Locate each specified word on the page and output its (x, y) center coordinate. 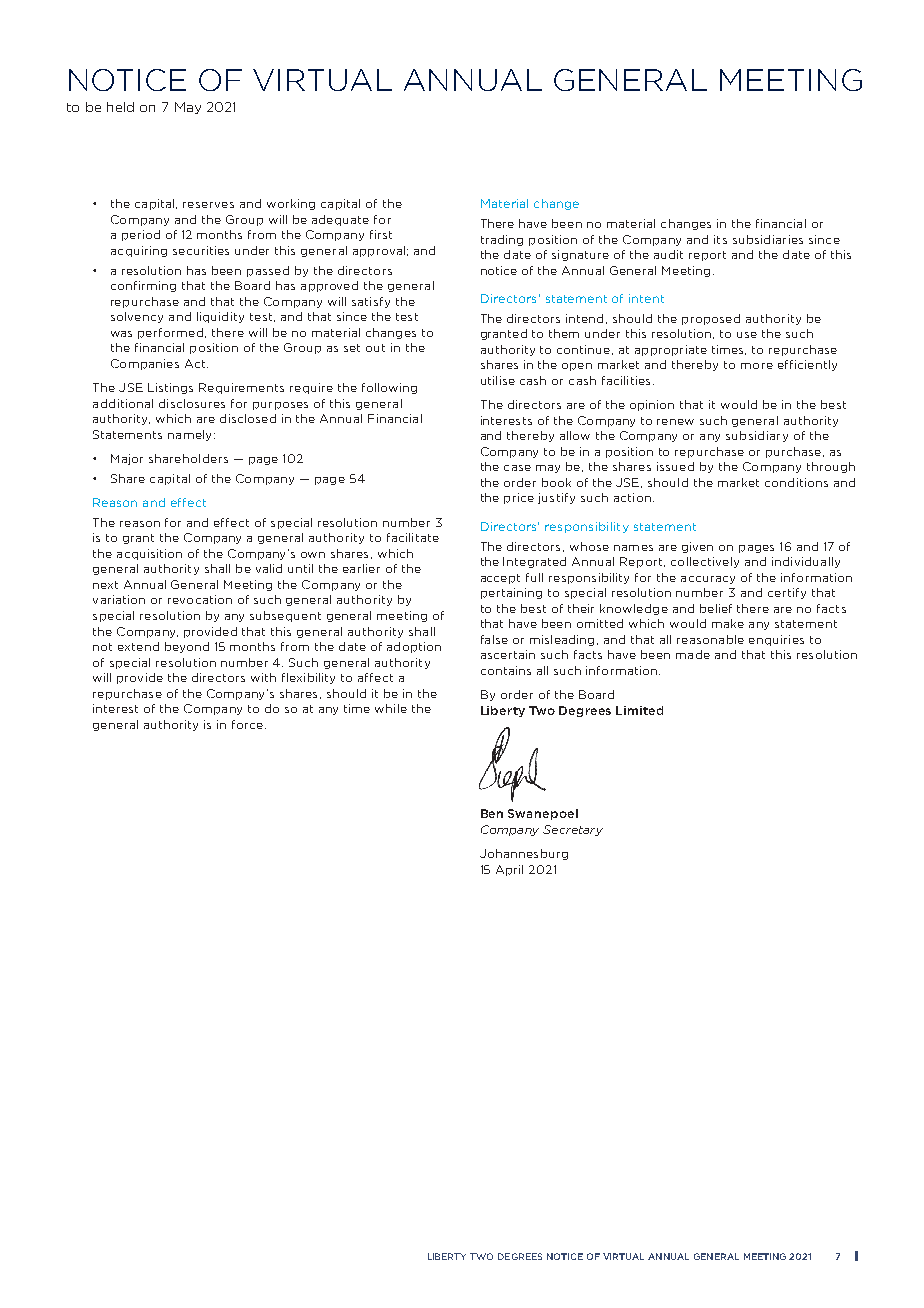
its (720, 239)
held (120, 107)
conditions (796, 482)
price (519, 498)
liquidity (220, 317)
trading (502, 240)
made (693, 654)
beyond (187, 647)
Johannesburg (524, 854)
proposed (711, 319)
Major (127, 459)
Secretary (573, 830)
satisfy (371, 302)
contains (506, 670)
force (247, 724)
